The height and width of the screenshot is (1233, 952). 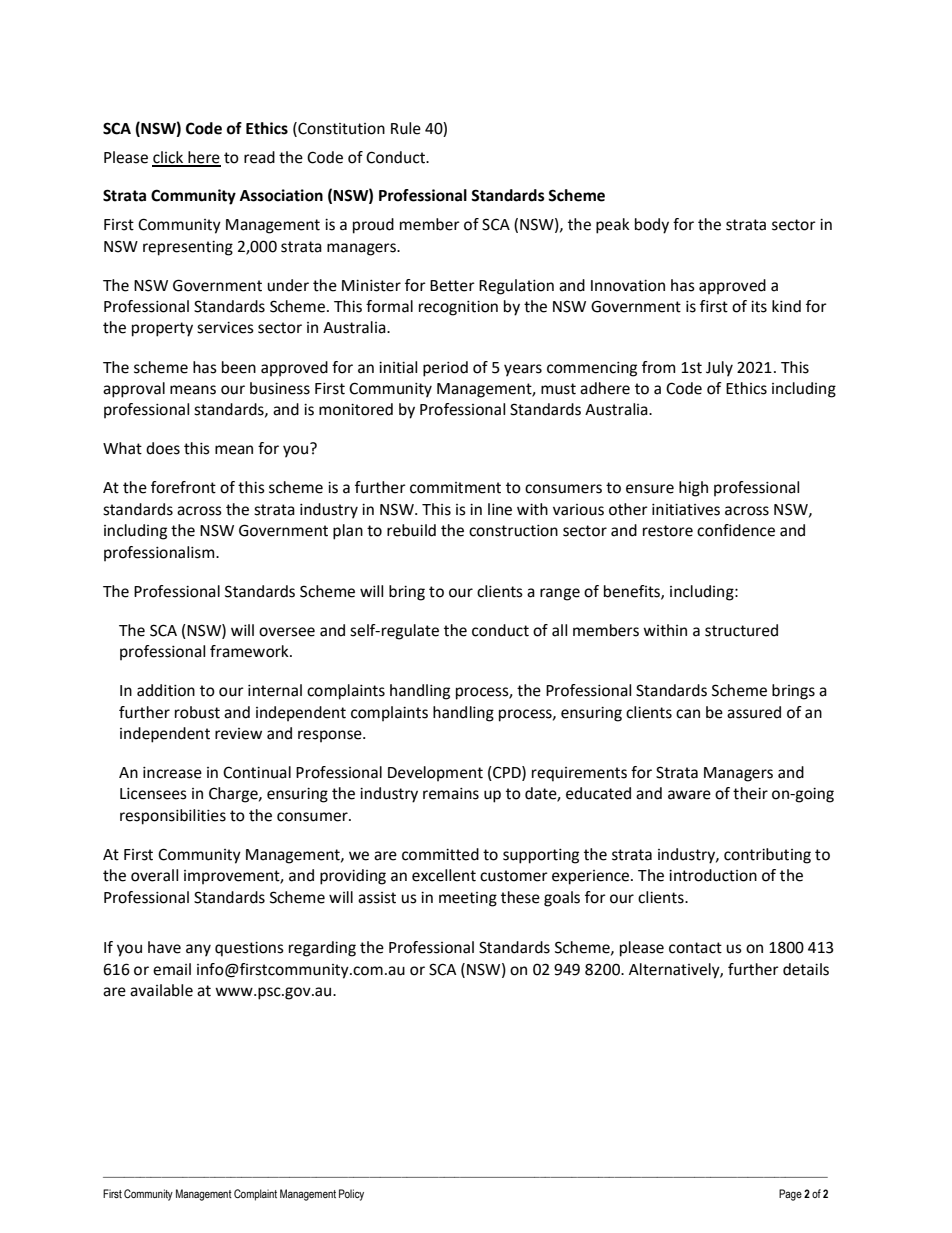 I want to click on regarding, so click(x=322, y=949).
